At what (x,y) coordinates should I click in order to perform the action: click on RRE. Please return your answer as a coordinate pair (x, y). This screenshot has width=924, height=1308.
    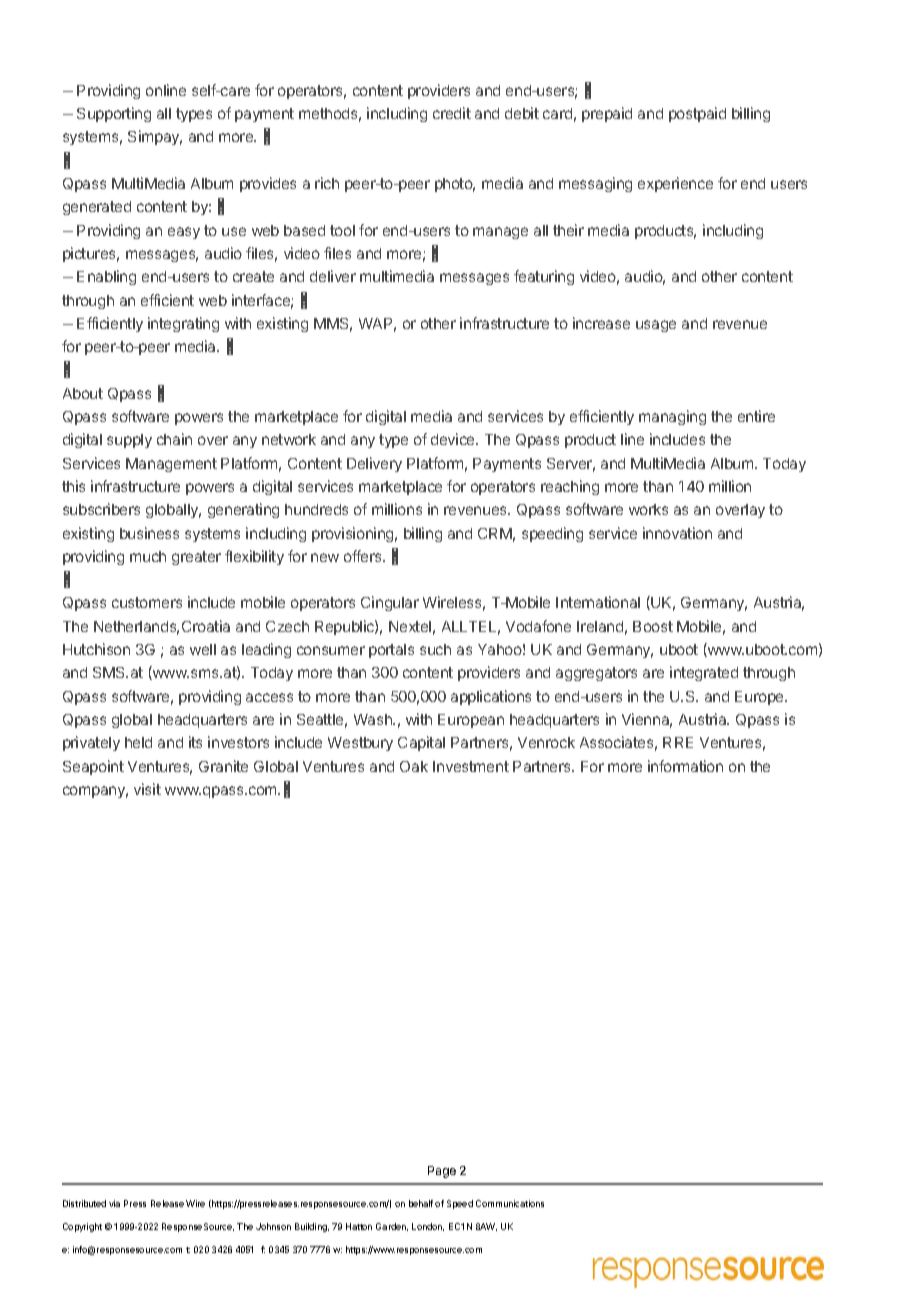
    Looking at the image, I should click on (678, 742).
